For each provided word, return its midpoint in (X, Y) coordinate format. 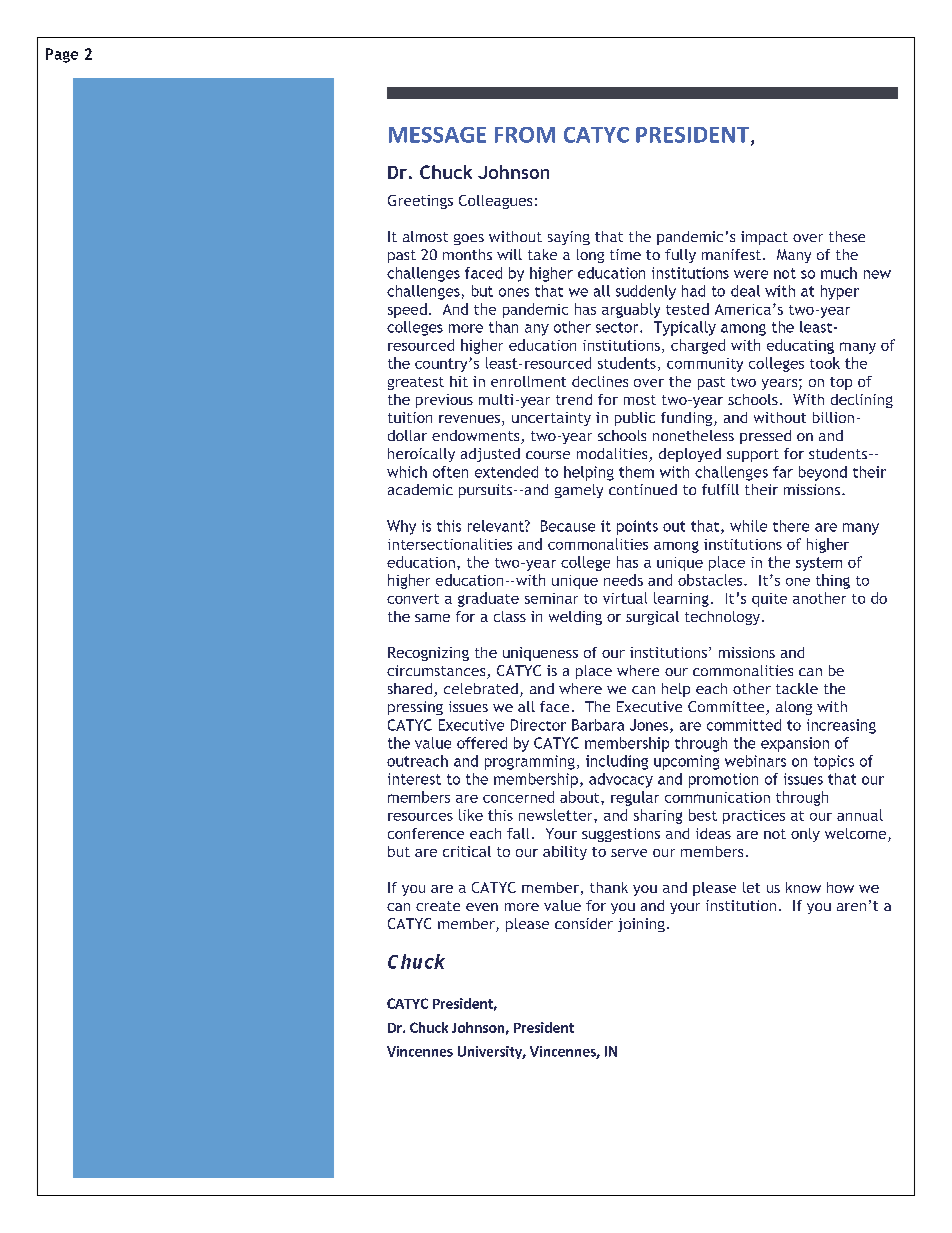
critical (467, 851)
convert (413, 599)
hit (459, 381)
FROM (525, 135)
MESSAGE (437, 135)
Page (62, 55)
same (432, 618)
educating (800, 346)
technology (724, 618)
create (438, 906)
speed (407, 310)
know (803, 887)
